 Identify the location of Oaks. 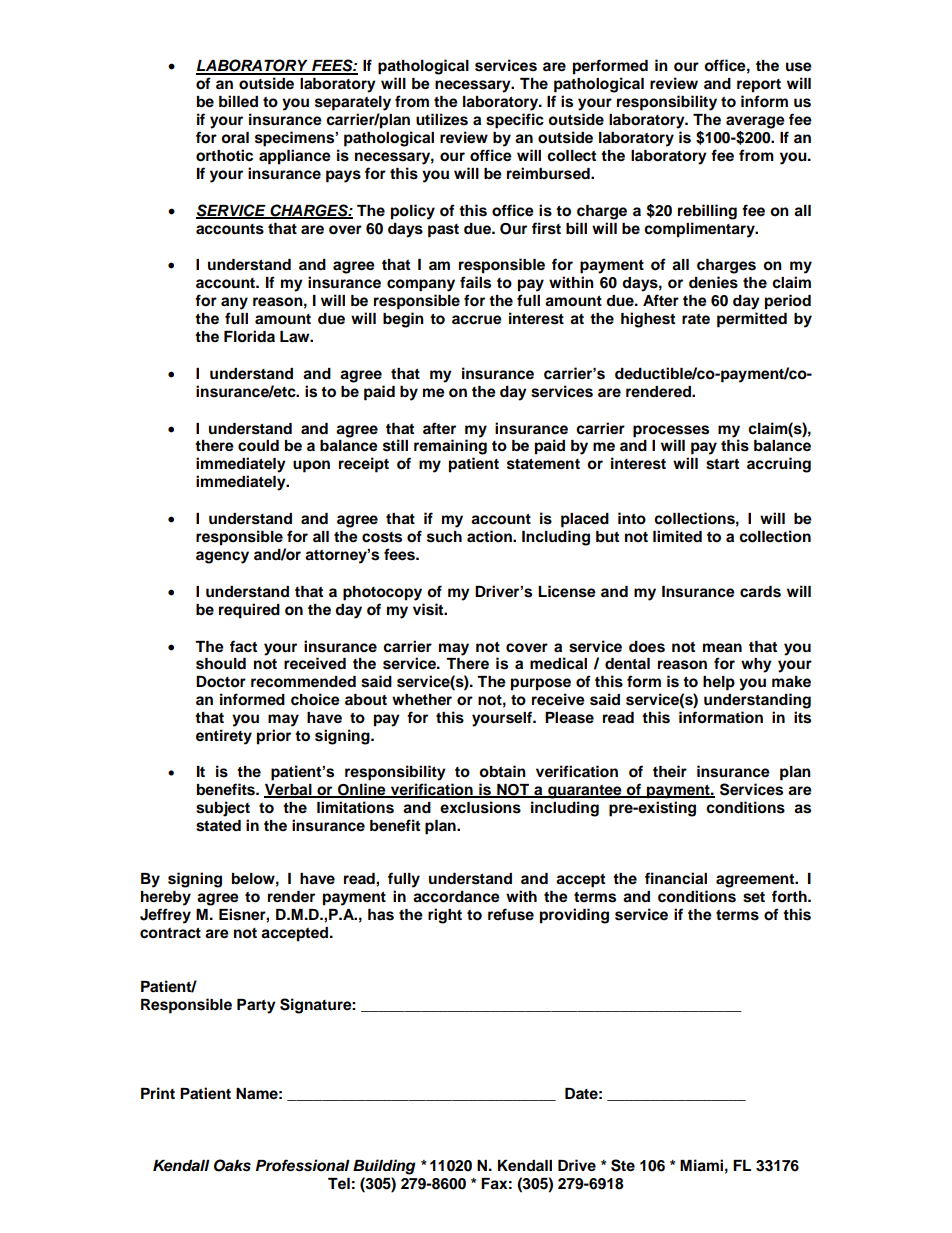
(232, 1165).
